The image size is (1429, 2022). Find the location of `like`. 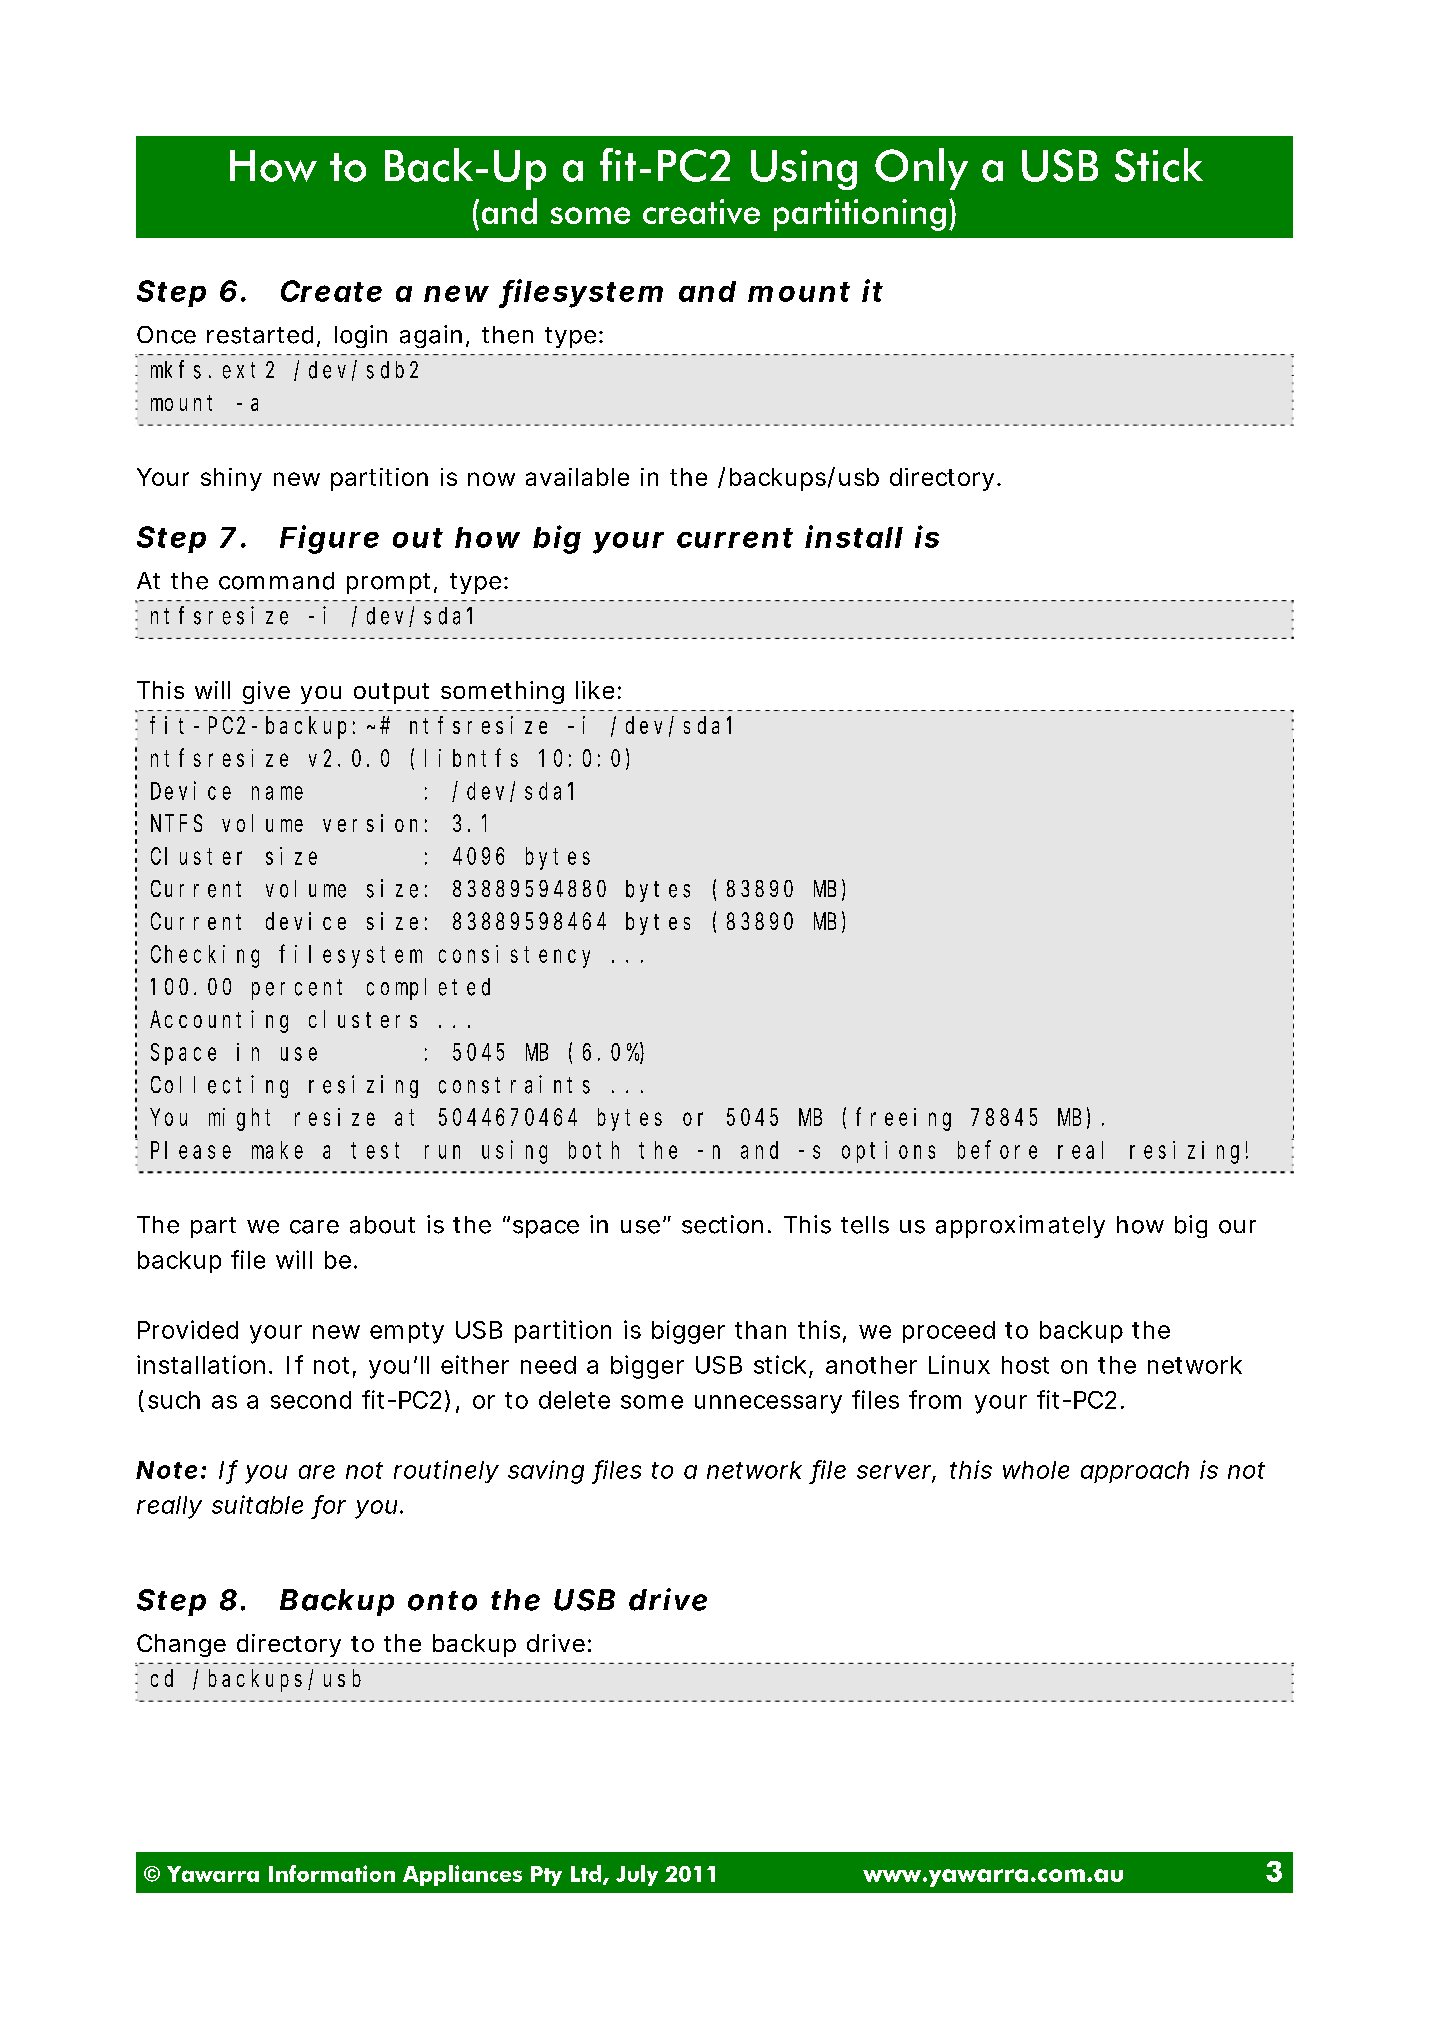

like is located at coordinates (595, 690).
